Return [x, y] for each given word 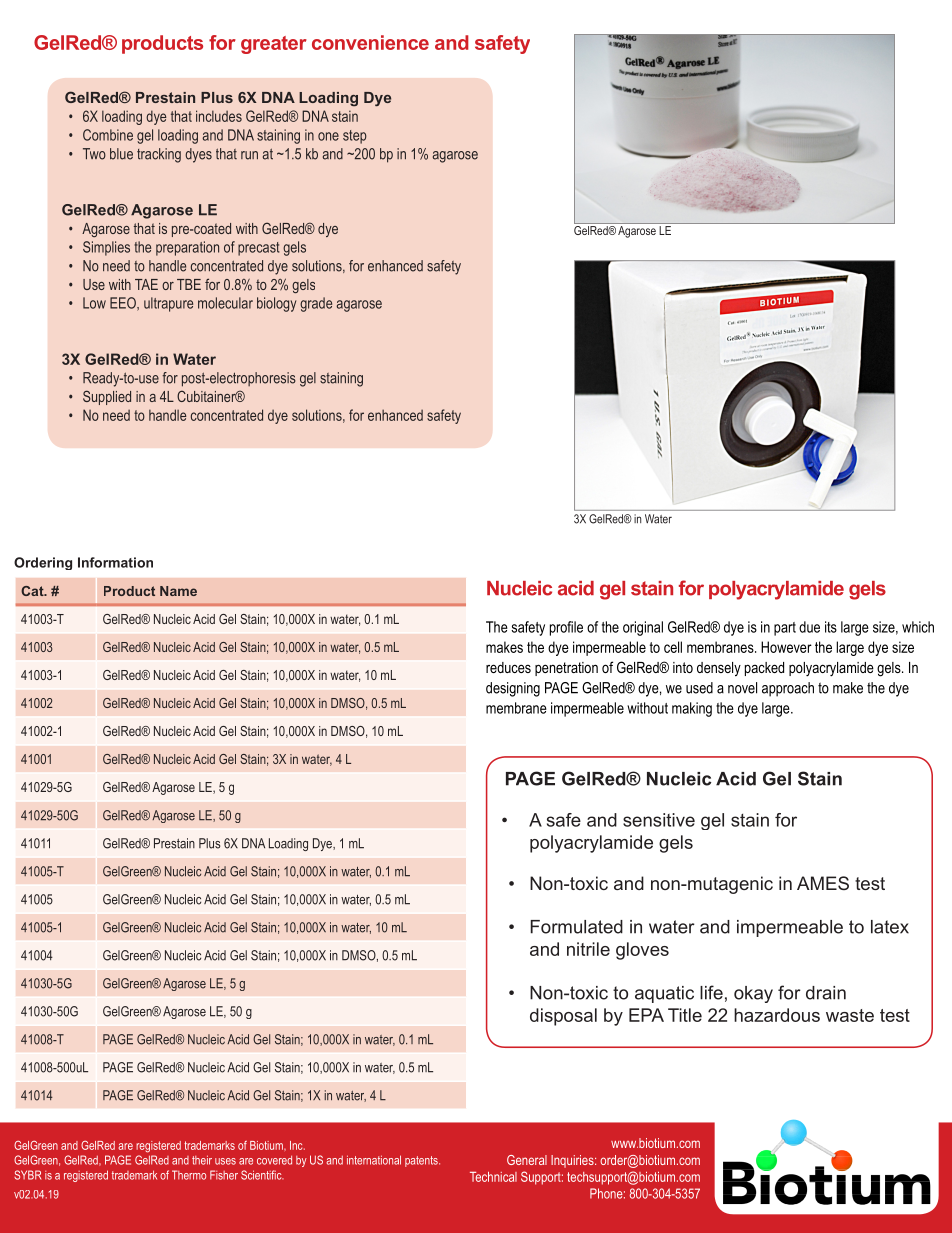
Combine [108, 135]
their [202, 1160]
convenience [370, 42]
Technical [493, 1177]
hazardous [777, 1015]
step [355, 137]
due [809, 627]
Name [178, 591]
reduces [508, 667]
